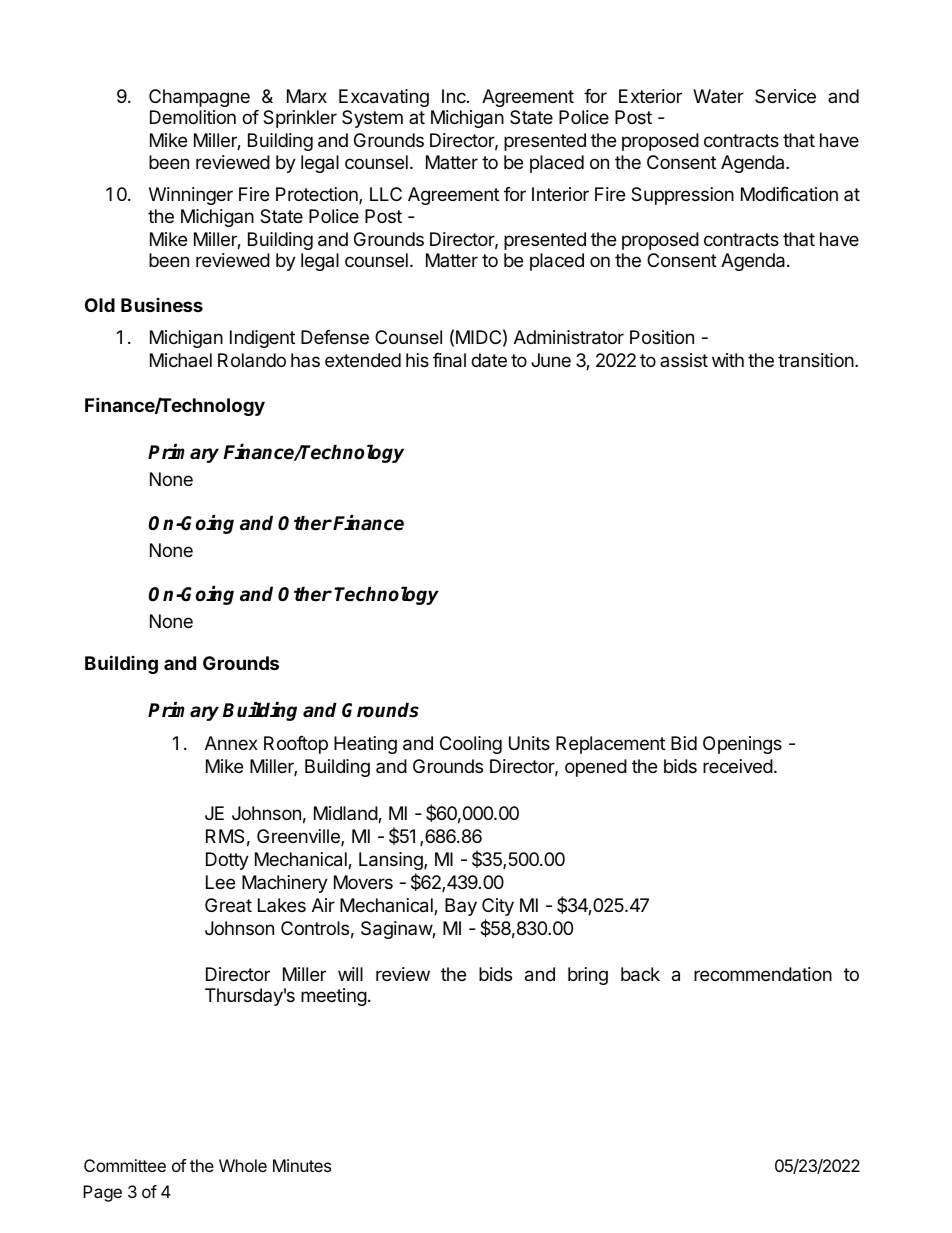 The width and height of the document is (952, 1233). What do you see at coordinates (225, 836) in the document?
I see `RMS` at bounding box center [225, 836].
